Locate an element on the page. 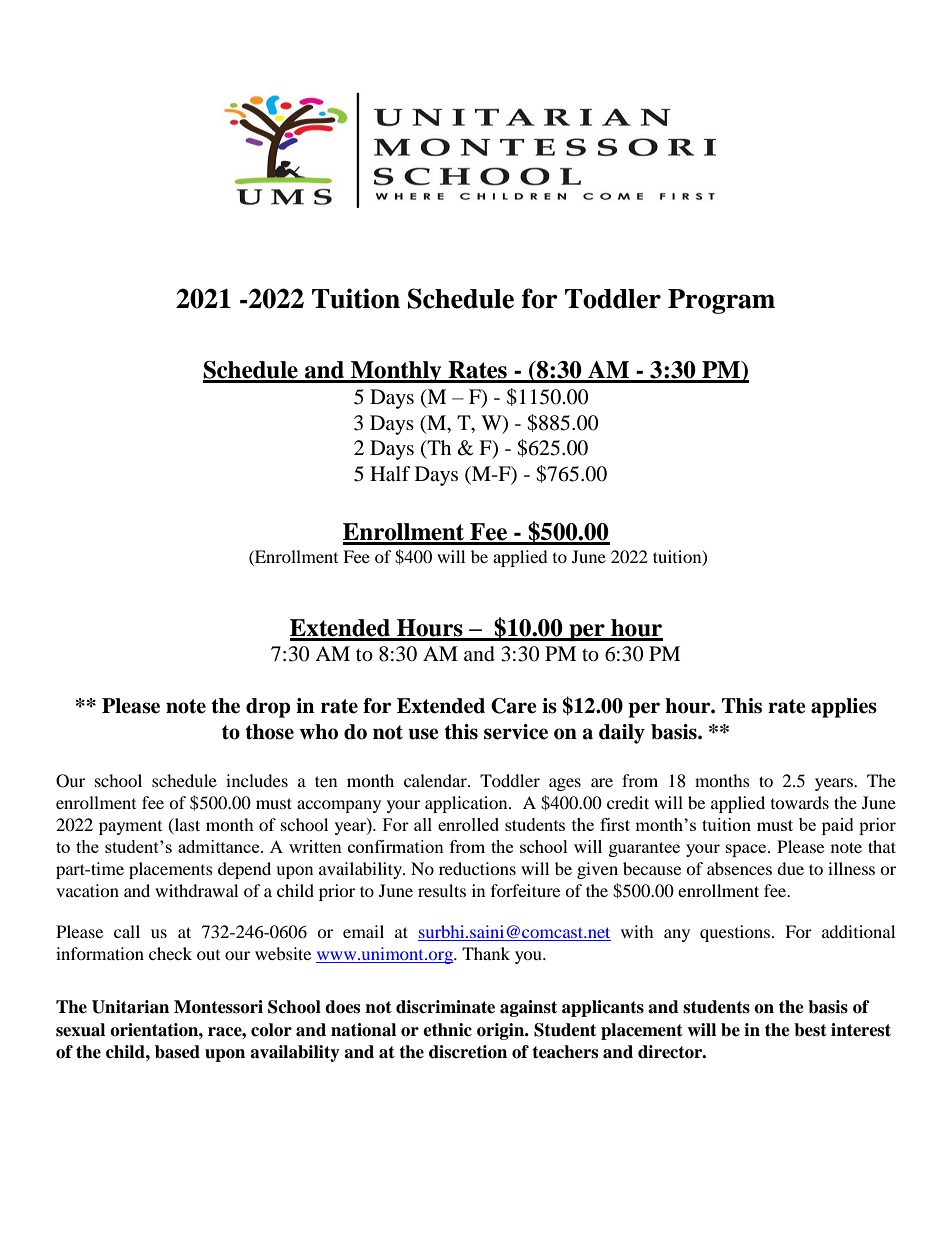  drop is located at coordinates (268, 708).
